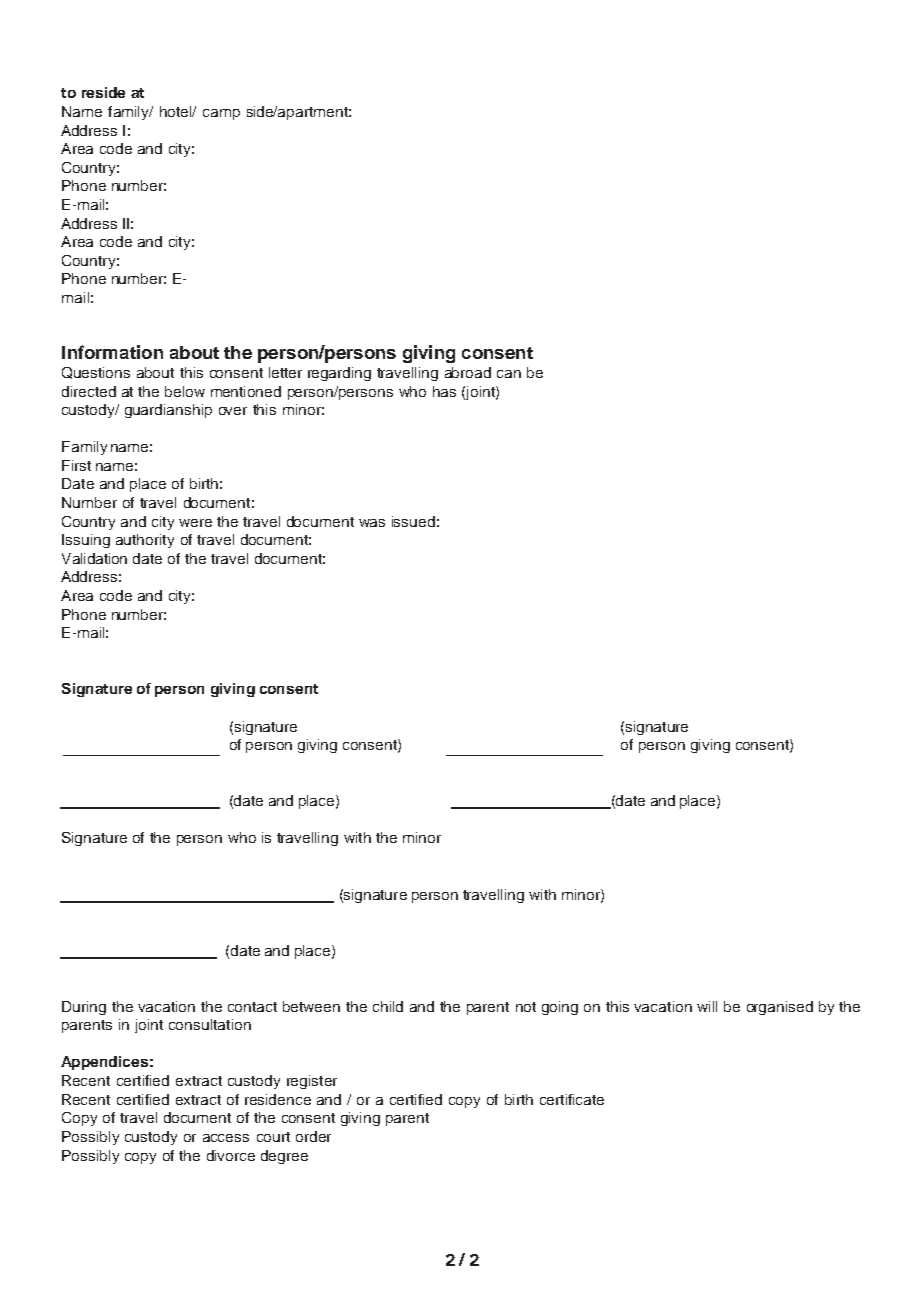  I want to click on was, so click(372, 523).
